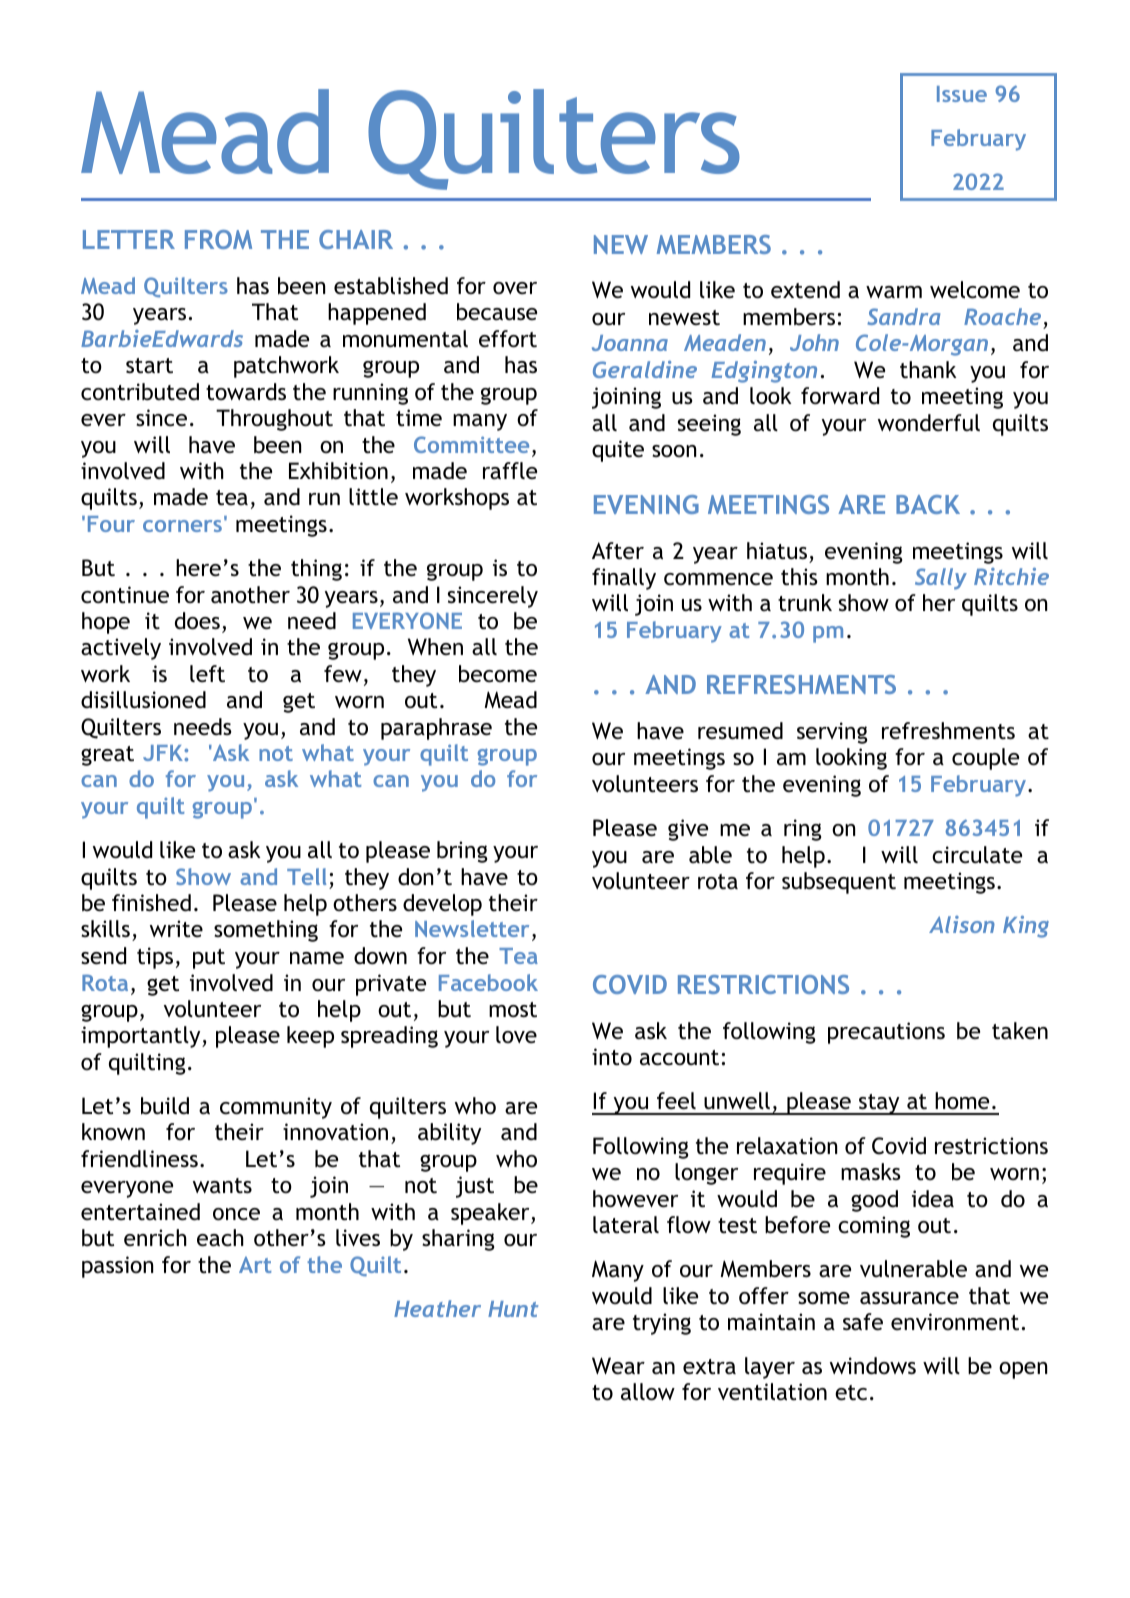 This image has height=1598, width=1130. I want to click on windows, so click(873, 1366).
